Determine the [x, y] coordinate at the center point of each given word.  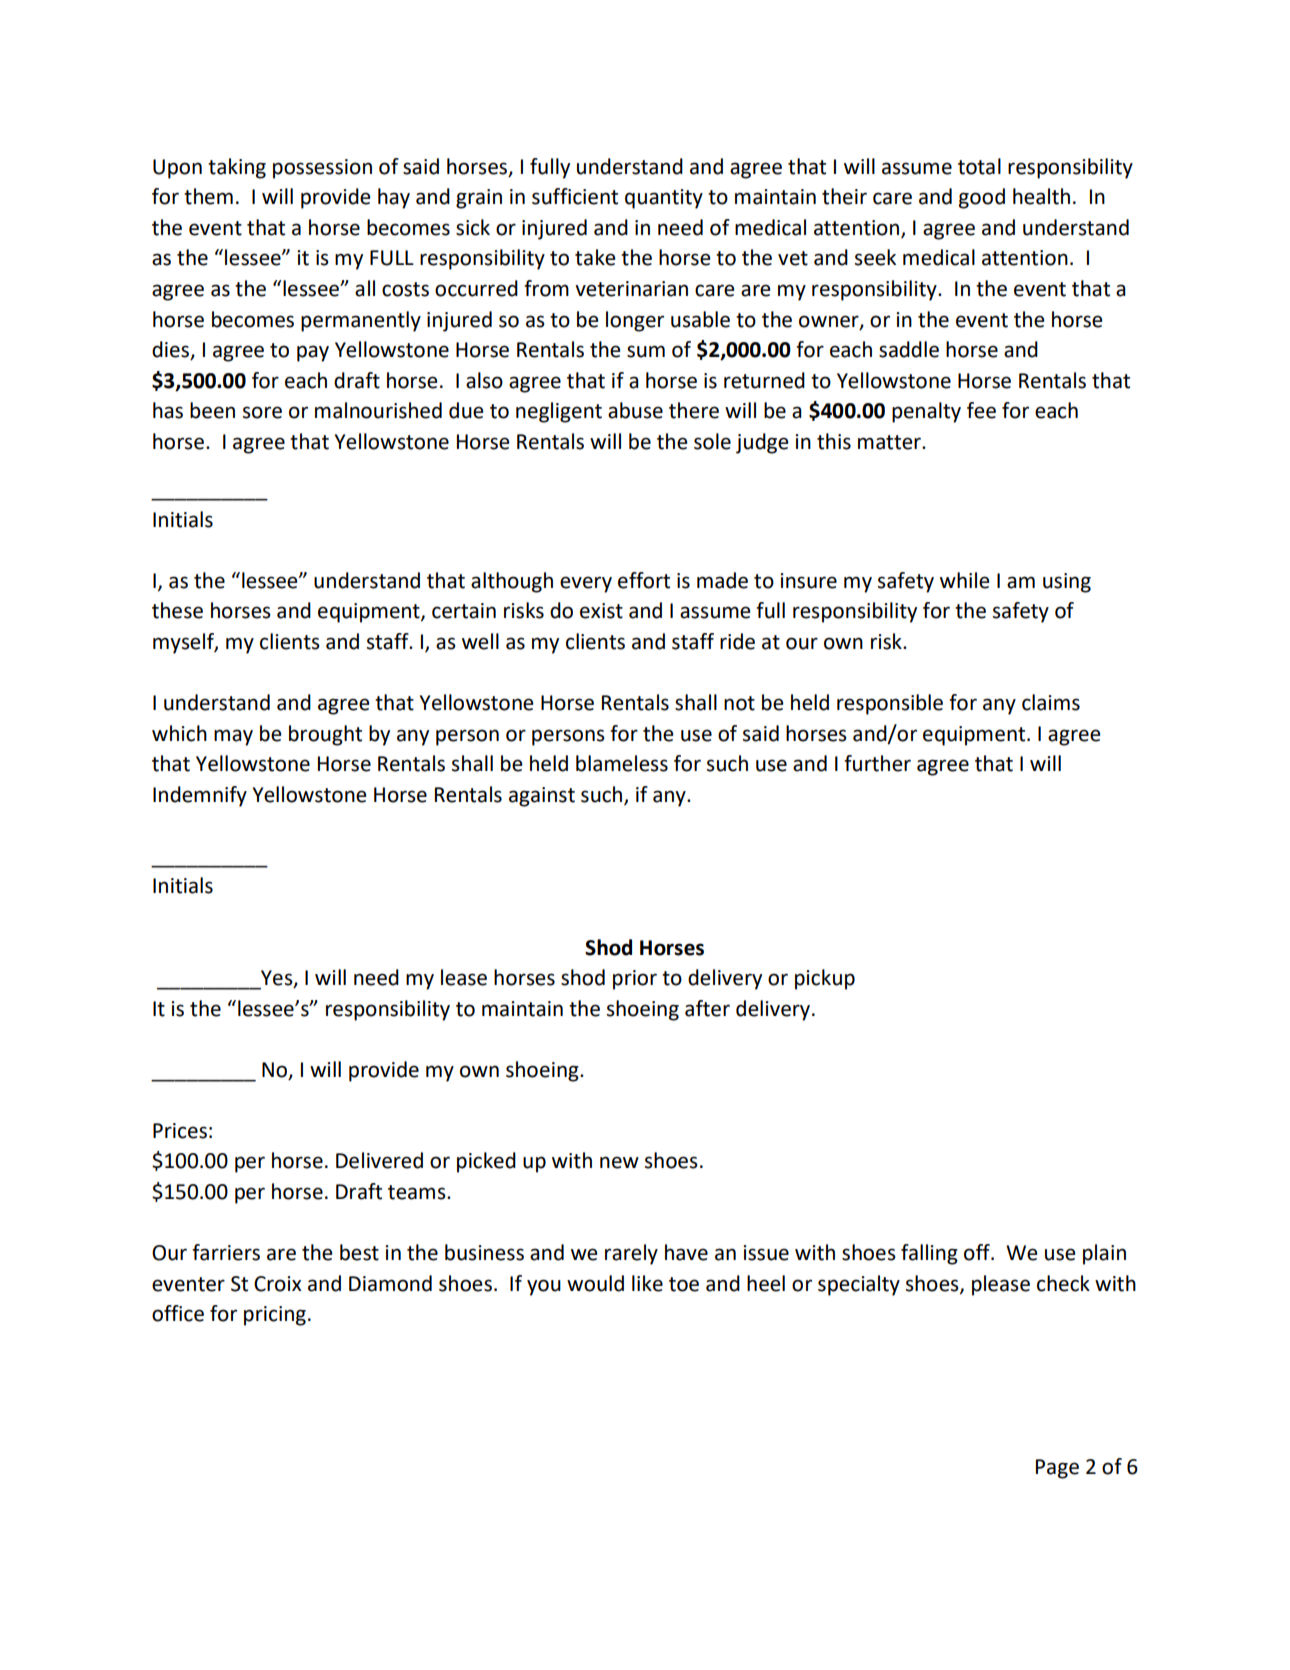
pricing [275, 1316]
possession [322, 169]
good [982, 198]
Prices [180, 1131]
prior [635, 980]
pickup [825, 979]
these [177, 610]
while [965, 580]
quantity [664, 199]
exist [601, 611]
